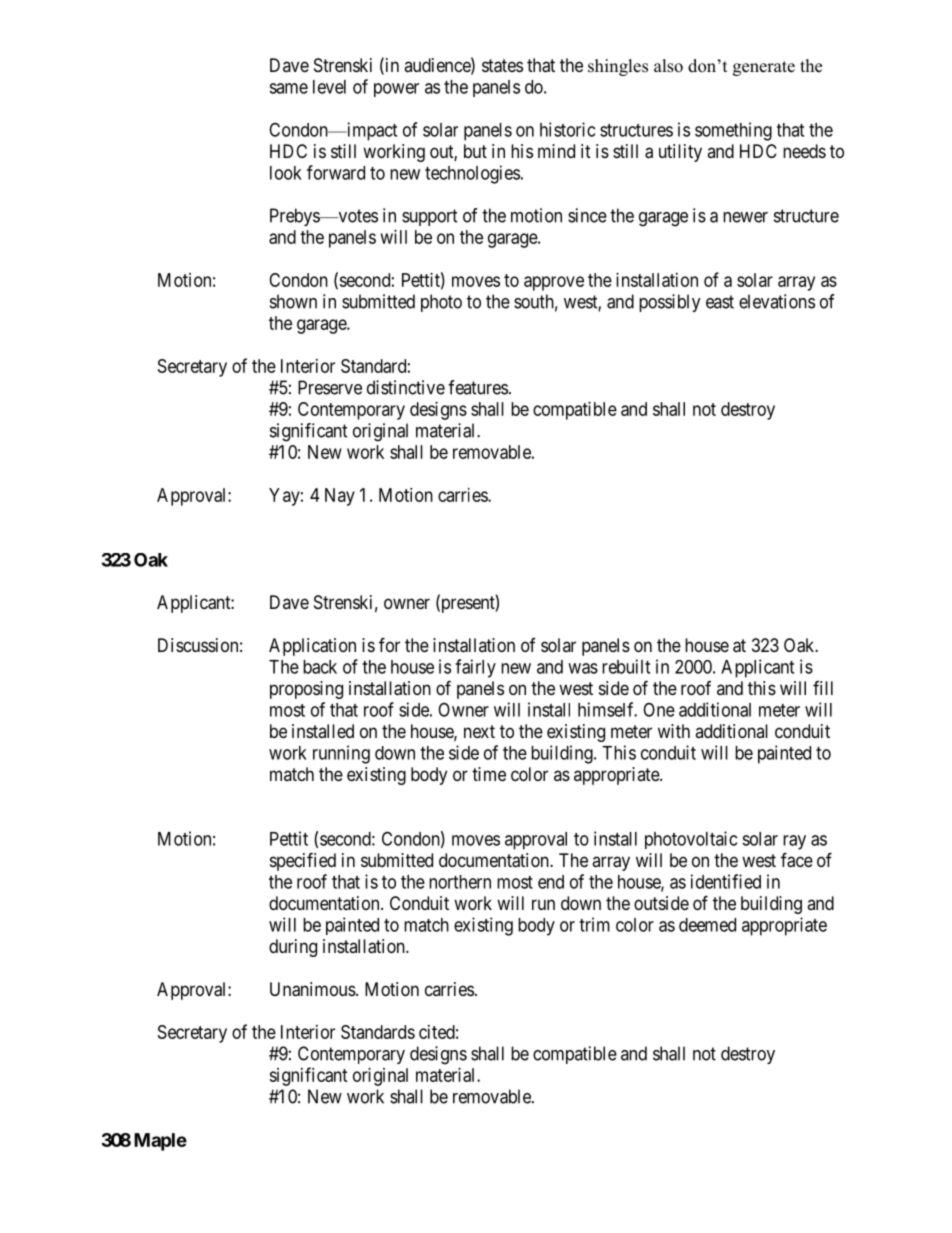 This image has width=952, height=1233. What do you see at coordinates (777, 301) in the image?
I see `elevations` at bounding box center [777, 301].
